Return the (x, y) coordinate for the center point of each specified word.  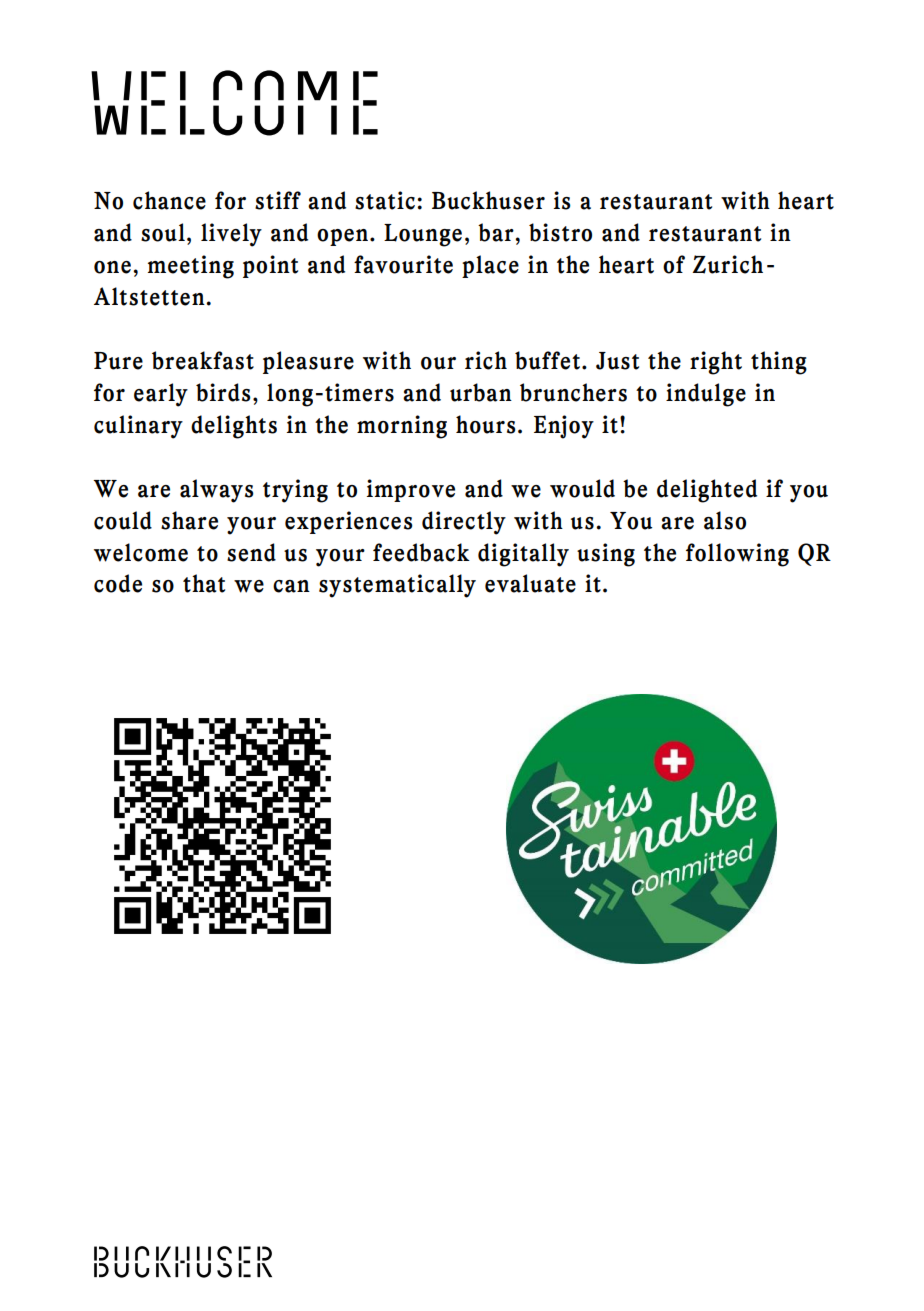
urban (481, 392)
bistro (560, 232)
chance (169, 200)
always (216, 491)
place (490, 266)
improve (411, 490)
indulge (706, 395)
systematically (397, 586)
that (204, 583)
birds (223, 392)
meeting (191, 267)
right (716, 363)
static (385, 200)
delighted (707, 491)
